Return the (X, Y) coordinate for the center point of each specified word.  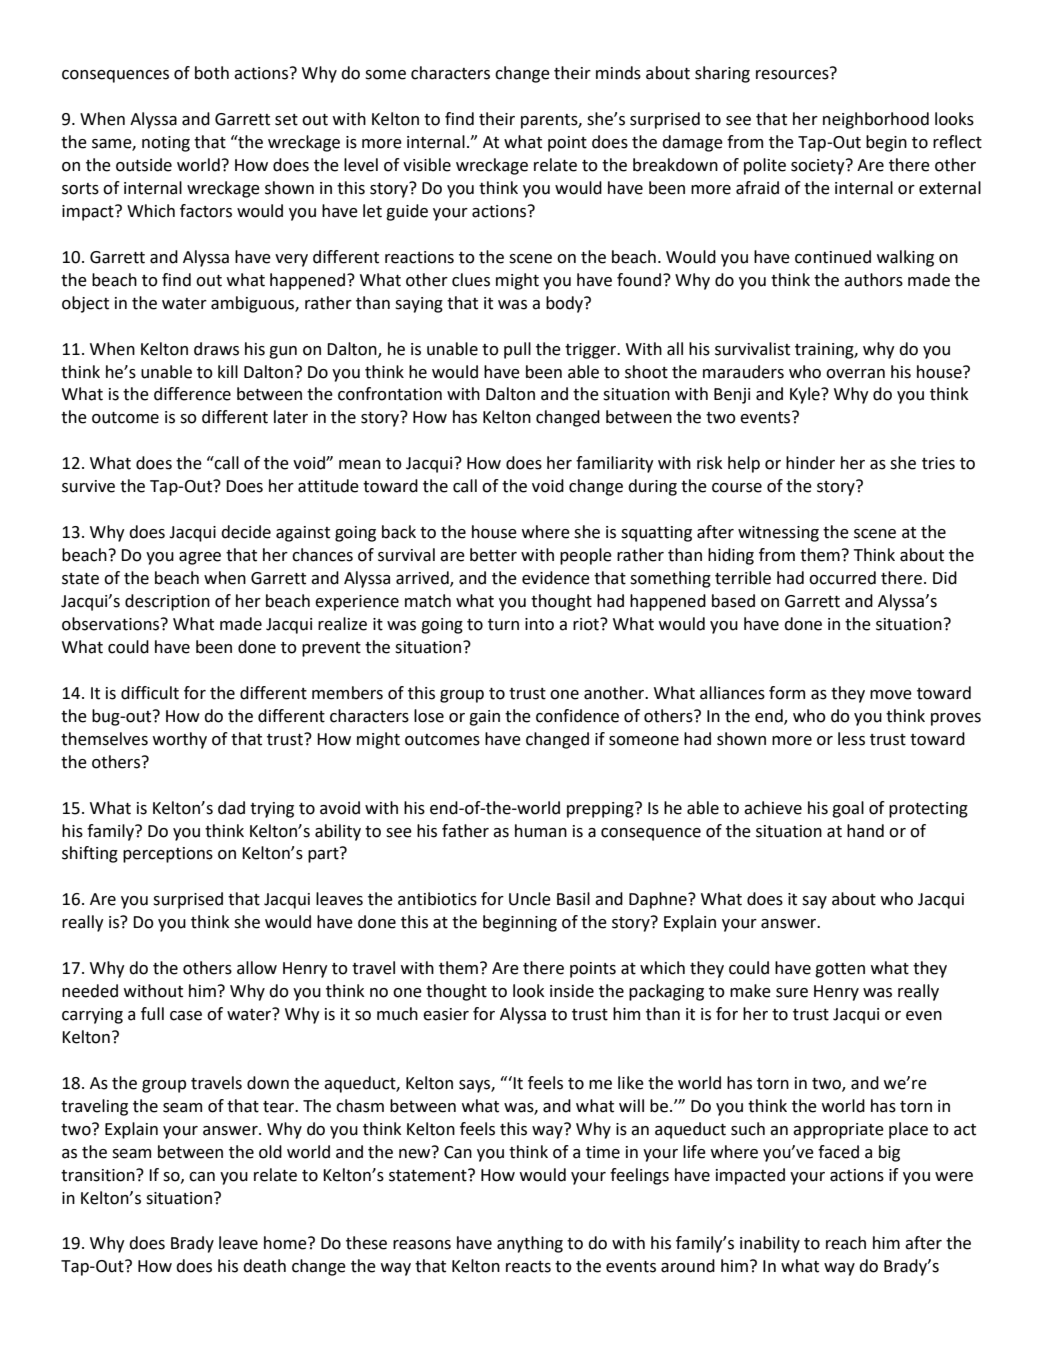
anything (530, 1244)
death (264, 1266)
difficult (150, 693)
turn (503, 625)
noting (166, 144)
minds (618, 73)
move (891, 695)
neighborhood (876, 120)
